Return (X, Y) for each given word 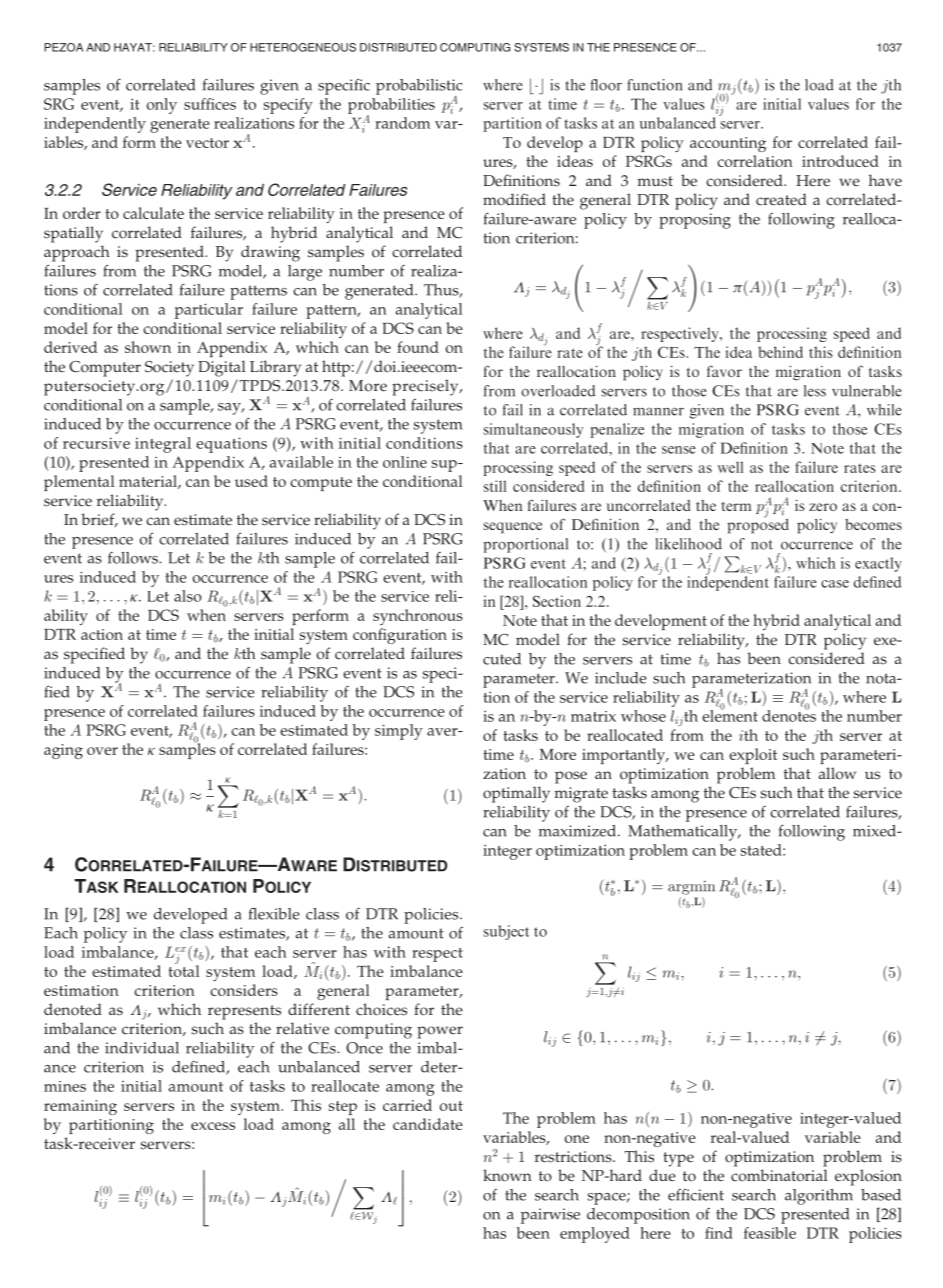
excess (213, 1126)
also (188, 596)
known (507, 1175)
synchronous (418, 617)
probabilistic (419, 88)
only (162, 106)
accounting (728, 144)
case (835, 584)
